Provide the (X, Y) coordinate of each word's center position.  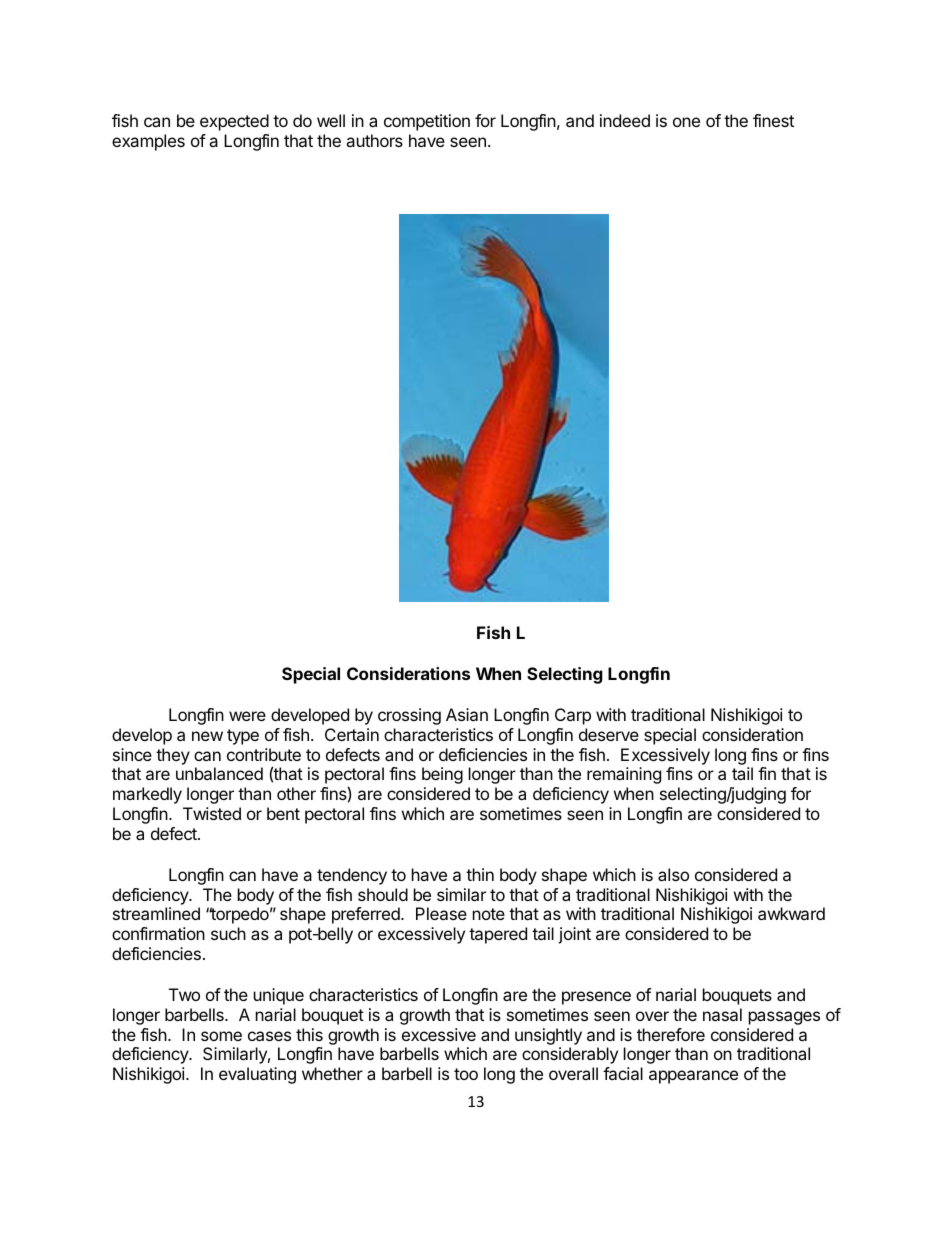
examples (148, 142)
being (442, 775)
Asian (467, 714)
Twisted (212, 813)
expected (234, 122)
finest (773, 120)
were (247, 716)
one (686, 122)
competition (427, 122)
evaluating (257, 1075)
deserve (609, 734)
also (673, 874)
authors (374, 140)
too (466, 1074)
